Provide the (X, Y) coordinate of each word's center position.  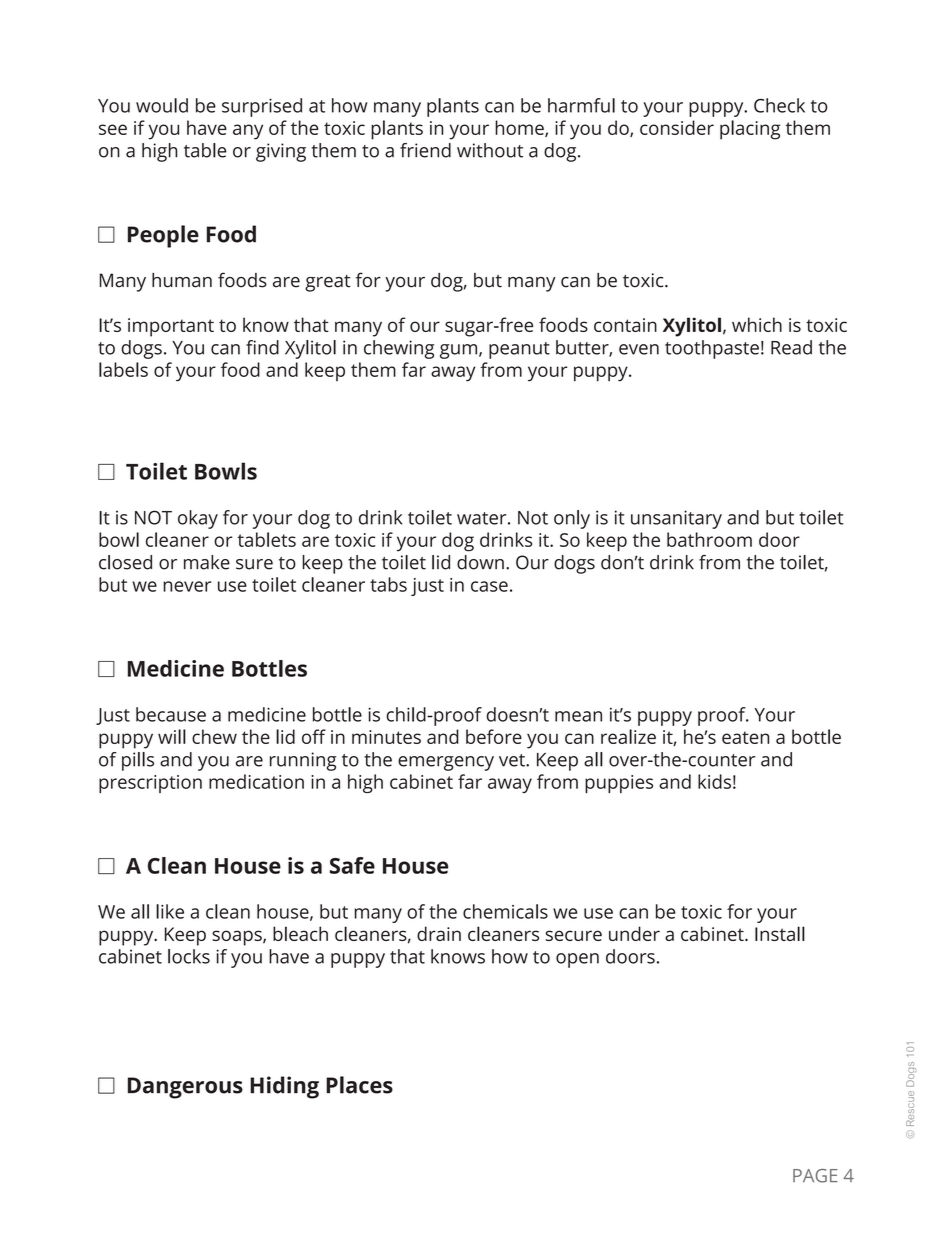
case (489, 586)
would (162, 105)
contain (625, 325)
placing (750, 130)
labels (123, 369)
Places (359, 1085)
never (187, 586)
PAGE (815, 1176)
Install (780, 933)
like (170, 911)
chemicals (505, 911)
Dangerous (185, 1088)
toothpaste (712, 349)
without (490, 150)
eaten (745, 737)
